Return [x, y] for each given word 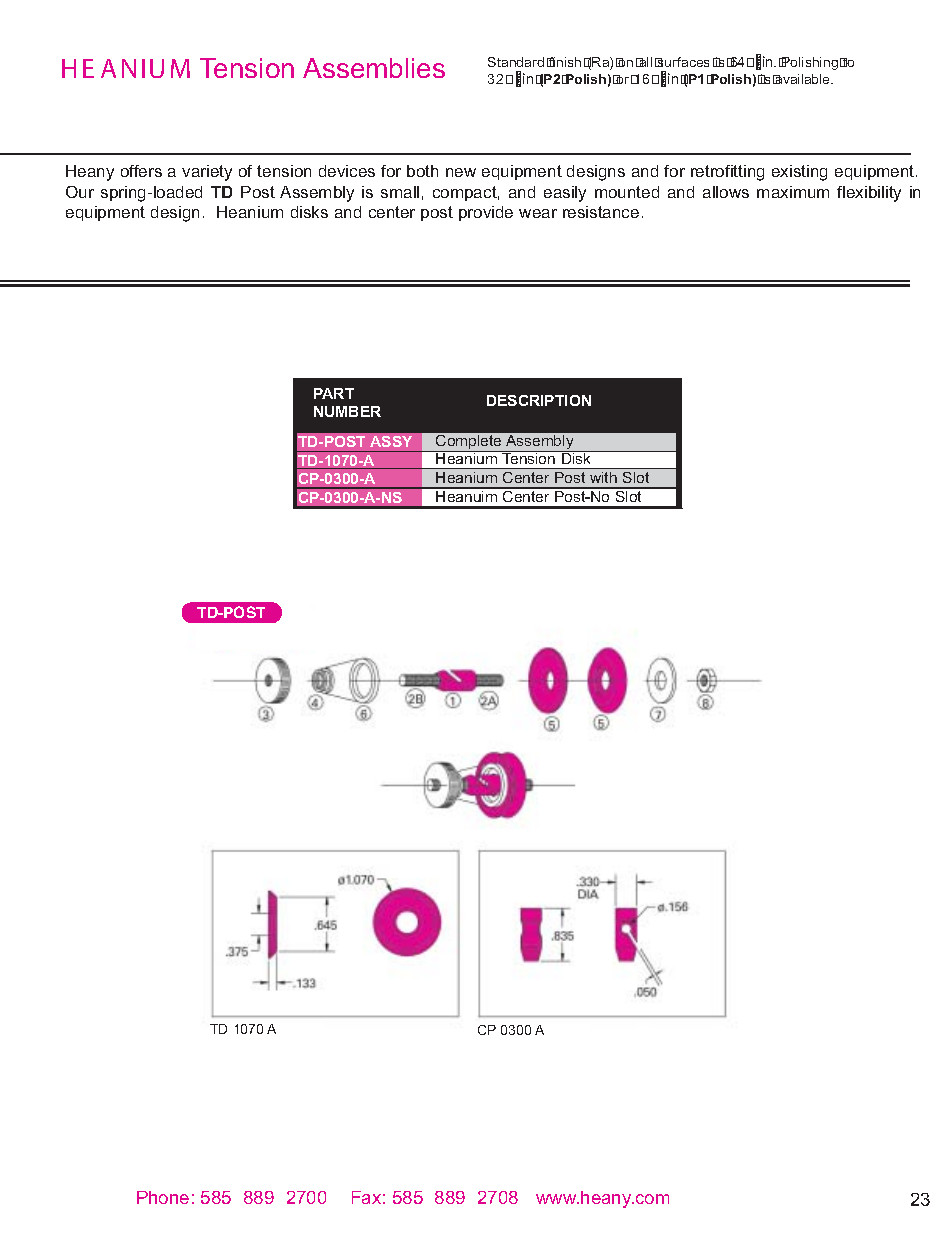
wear [538, 213]
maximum [793, 192]
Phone [163, 1197]
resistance [601, 212]
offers [141, 171]
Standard [516, 62]
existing [799, 173]
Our [80, 192]
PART [334, 393]
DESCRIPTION [539, 400]
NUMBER [347, 411]
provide [486, 213]
